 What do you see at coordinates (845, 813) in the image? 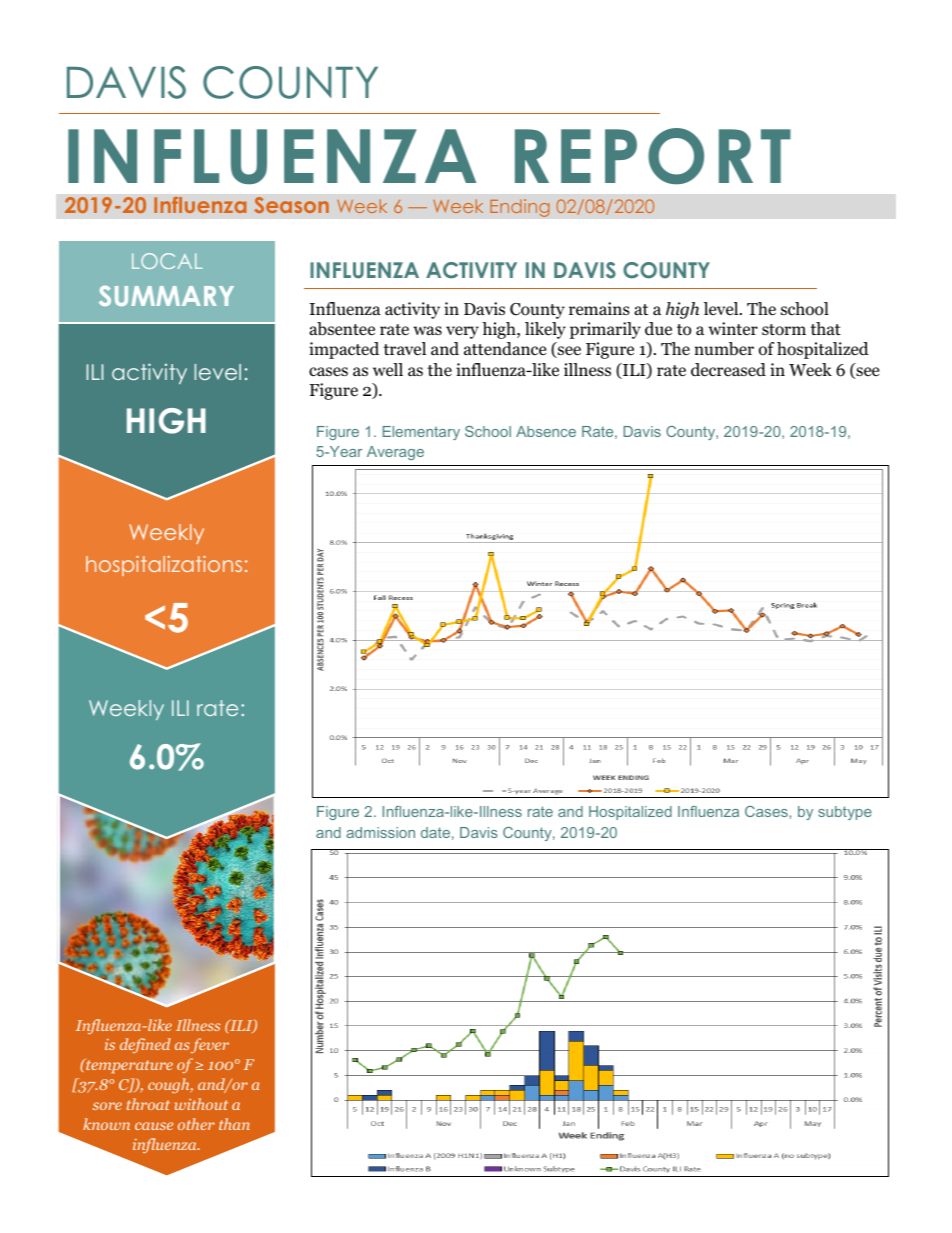
I see `subtype` at bounding box center [845, 813].
